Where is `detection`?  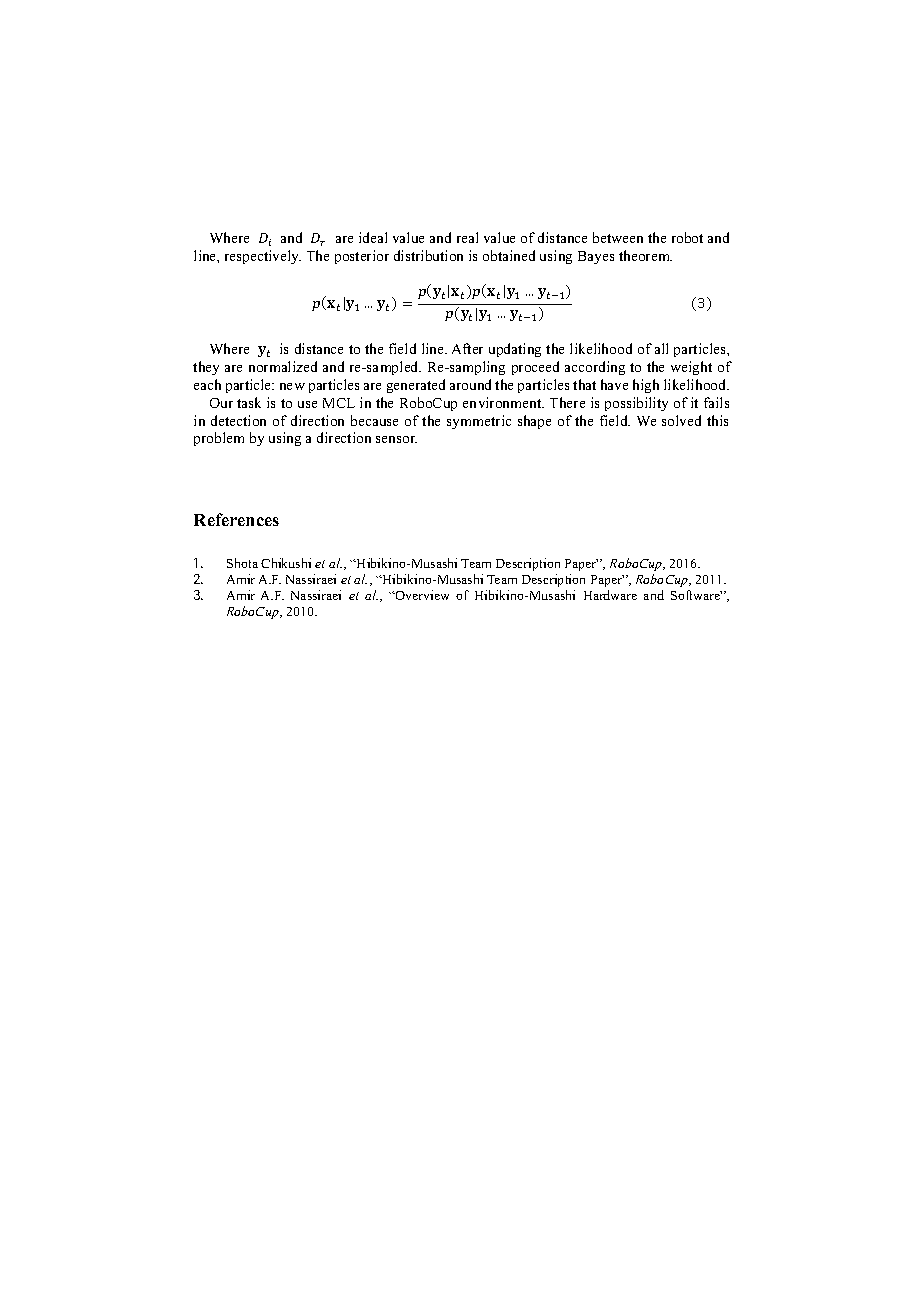
detection is located at coordinates (238, 420).
